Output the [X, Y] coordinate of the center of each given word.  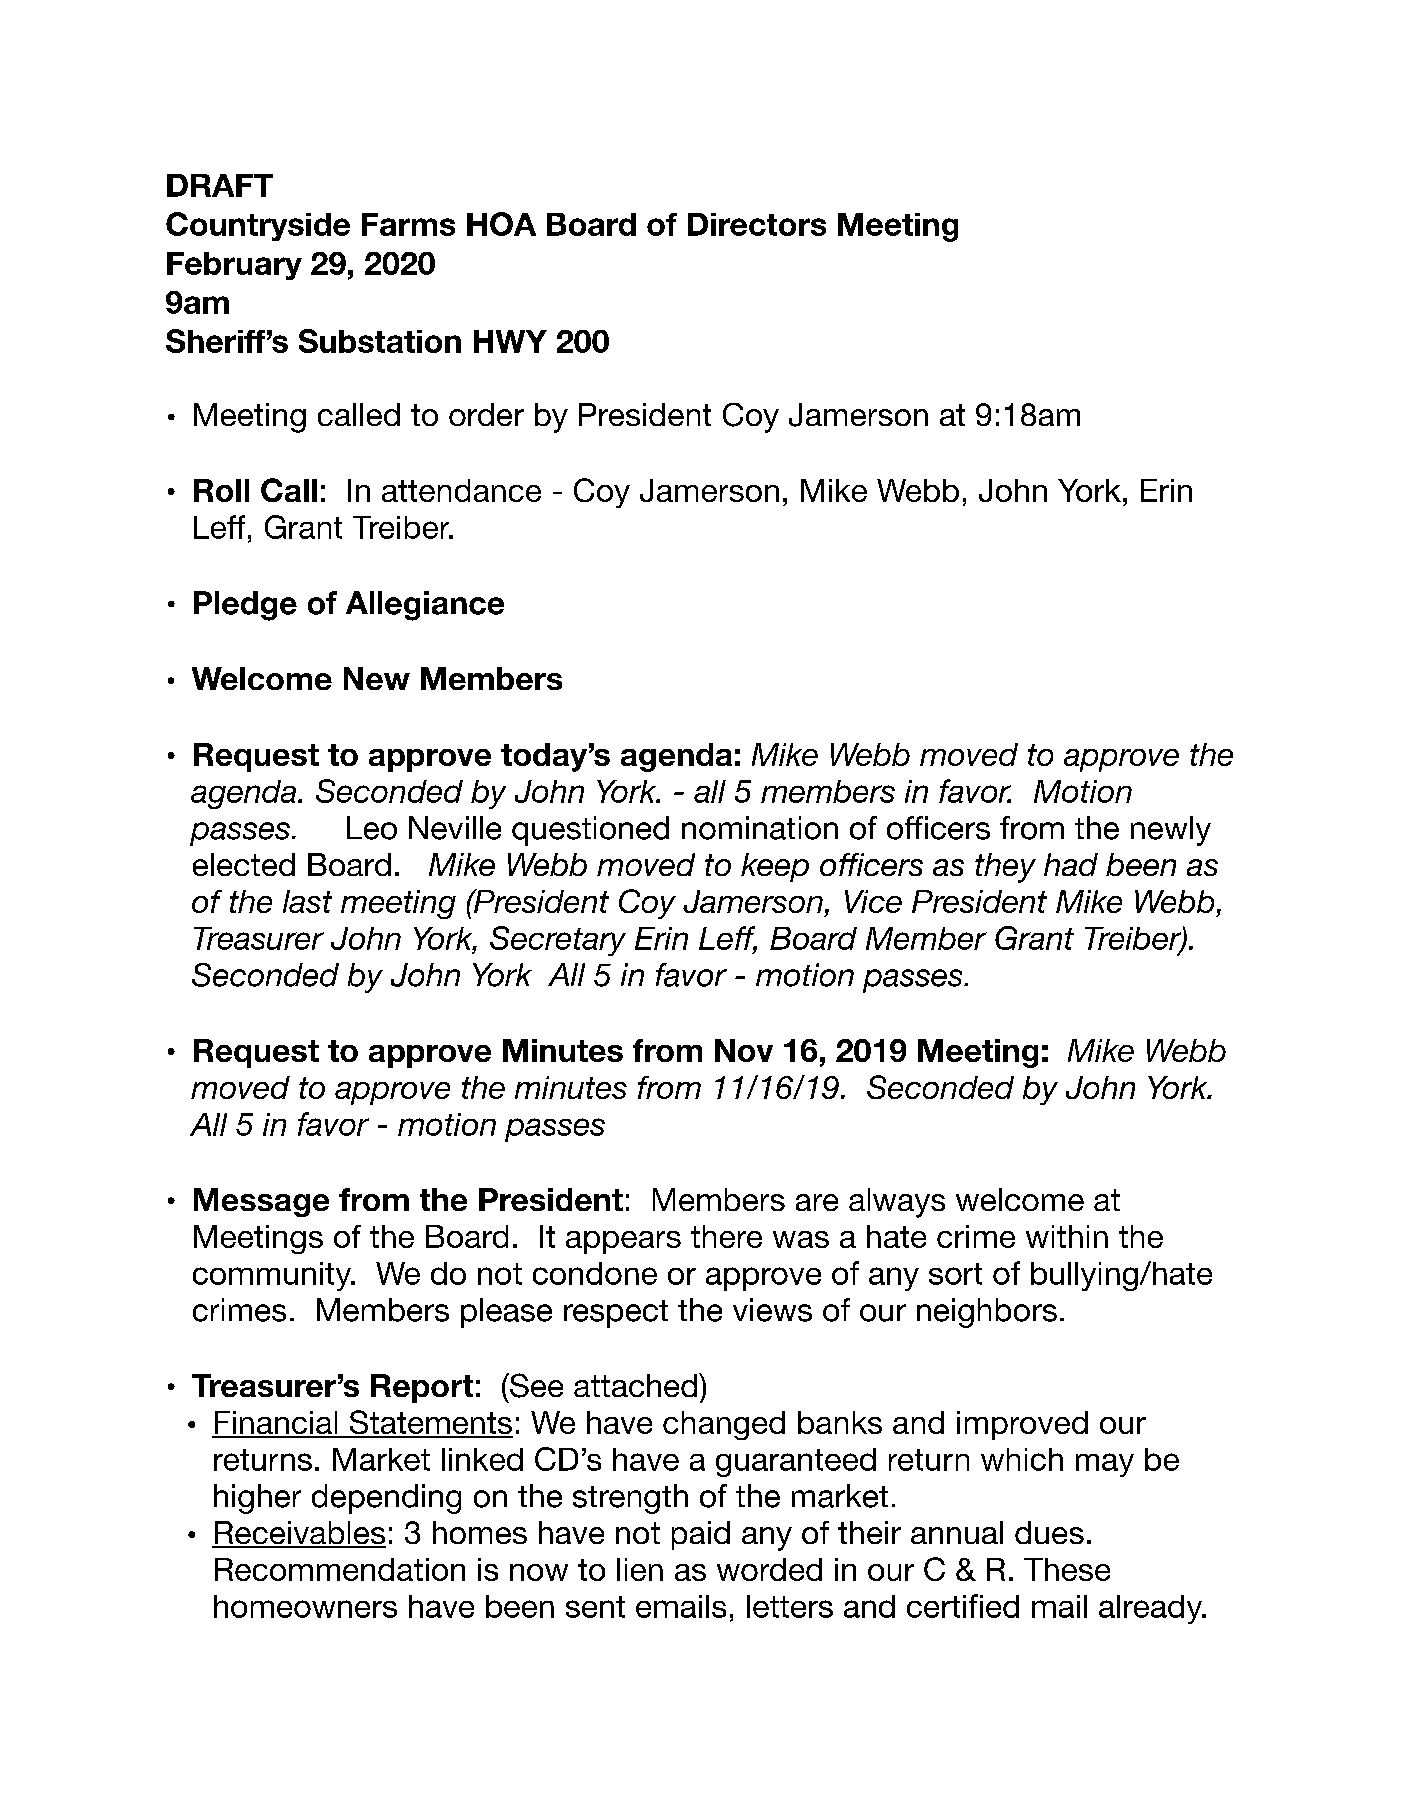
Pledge [245, 606]
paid [701, 1535]
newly [1171, 831]
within [1067, 1236]
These [1067, 1569]
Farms [408, 224]
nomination [760, 828]
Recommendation [340, 1569]
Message [261, 1202]
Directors [757, 224]
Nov [744, 1050]
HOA [501, 224]
